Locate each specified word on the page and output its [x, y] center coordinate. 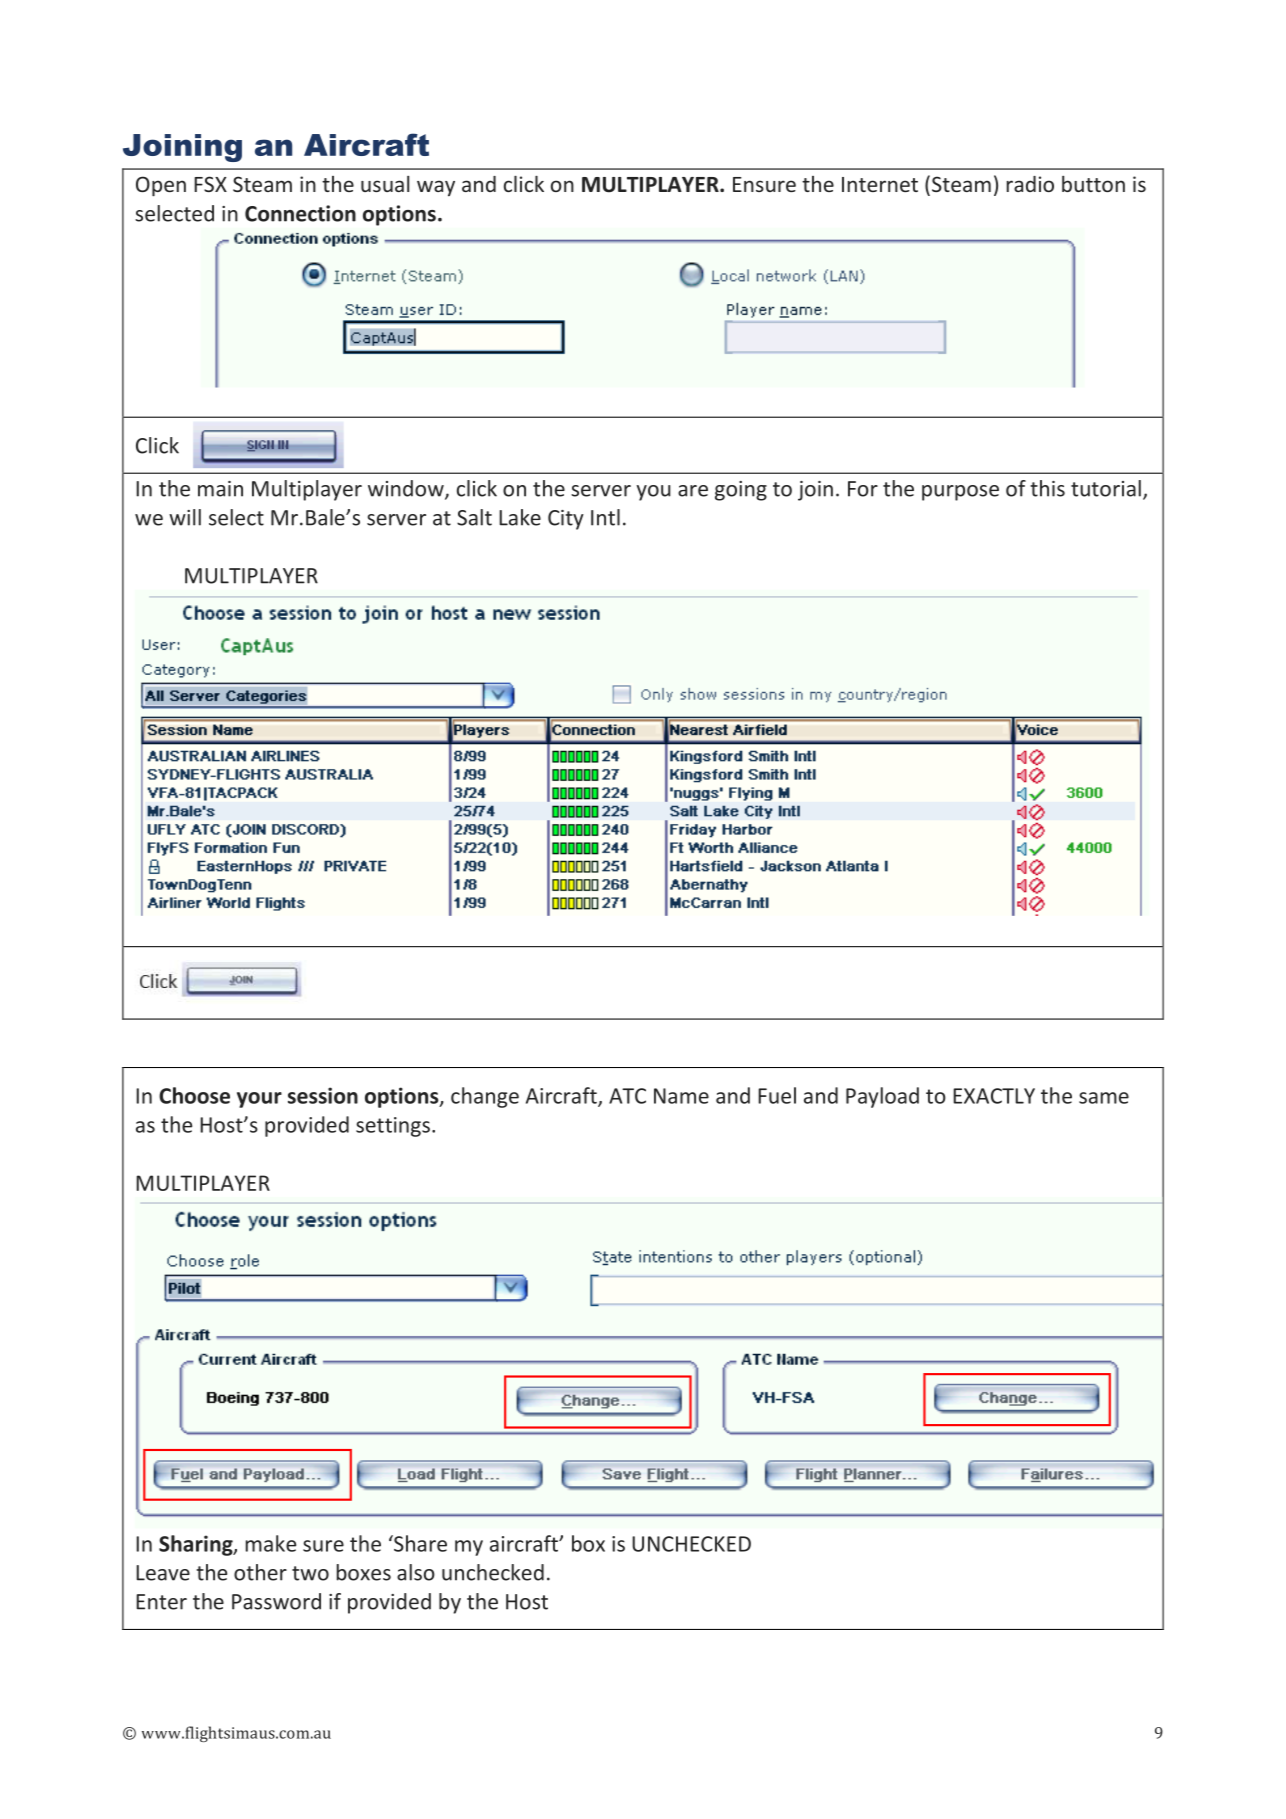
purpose [960, 493]
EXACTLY [994, 1096]
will [185, 517]
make [270, 1543]
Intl [605, 517]
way [436, 188]
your [259, 1100]
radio [1030, 184]
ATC [627, 1096]
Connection [300, 213]
